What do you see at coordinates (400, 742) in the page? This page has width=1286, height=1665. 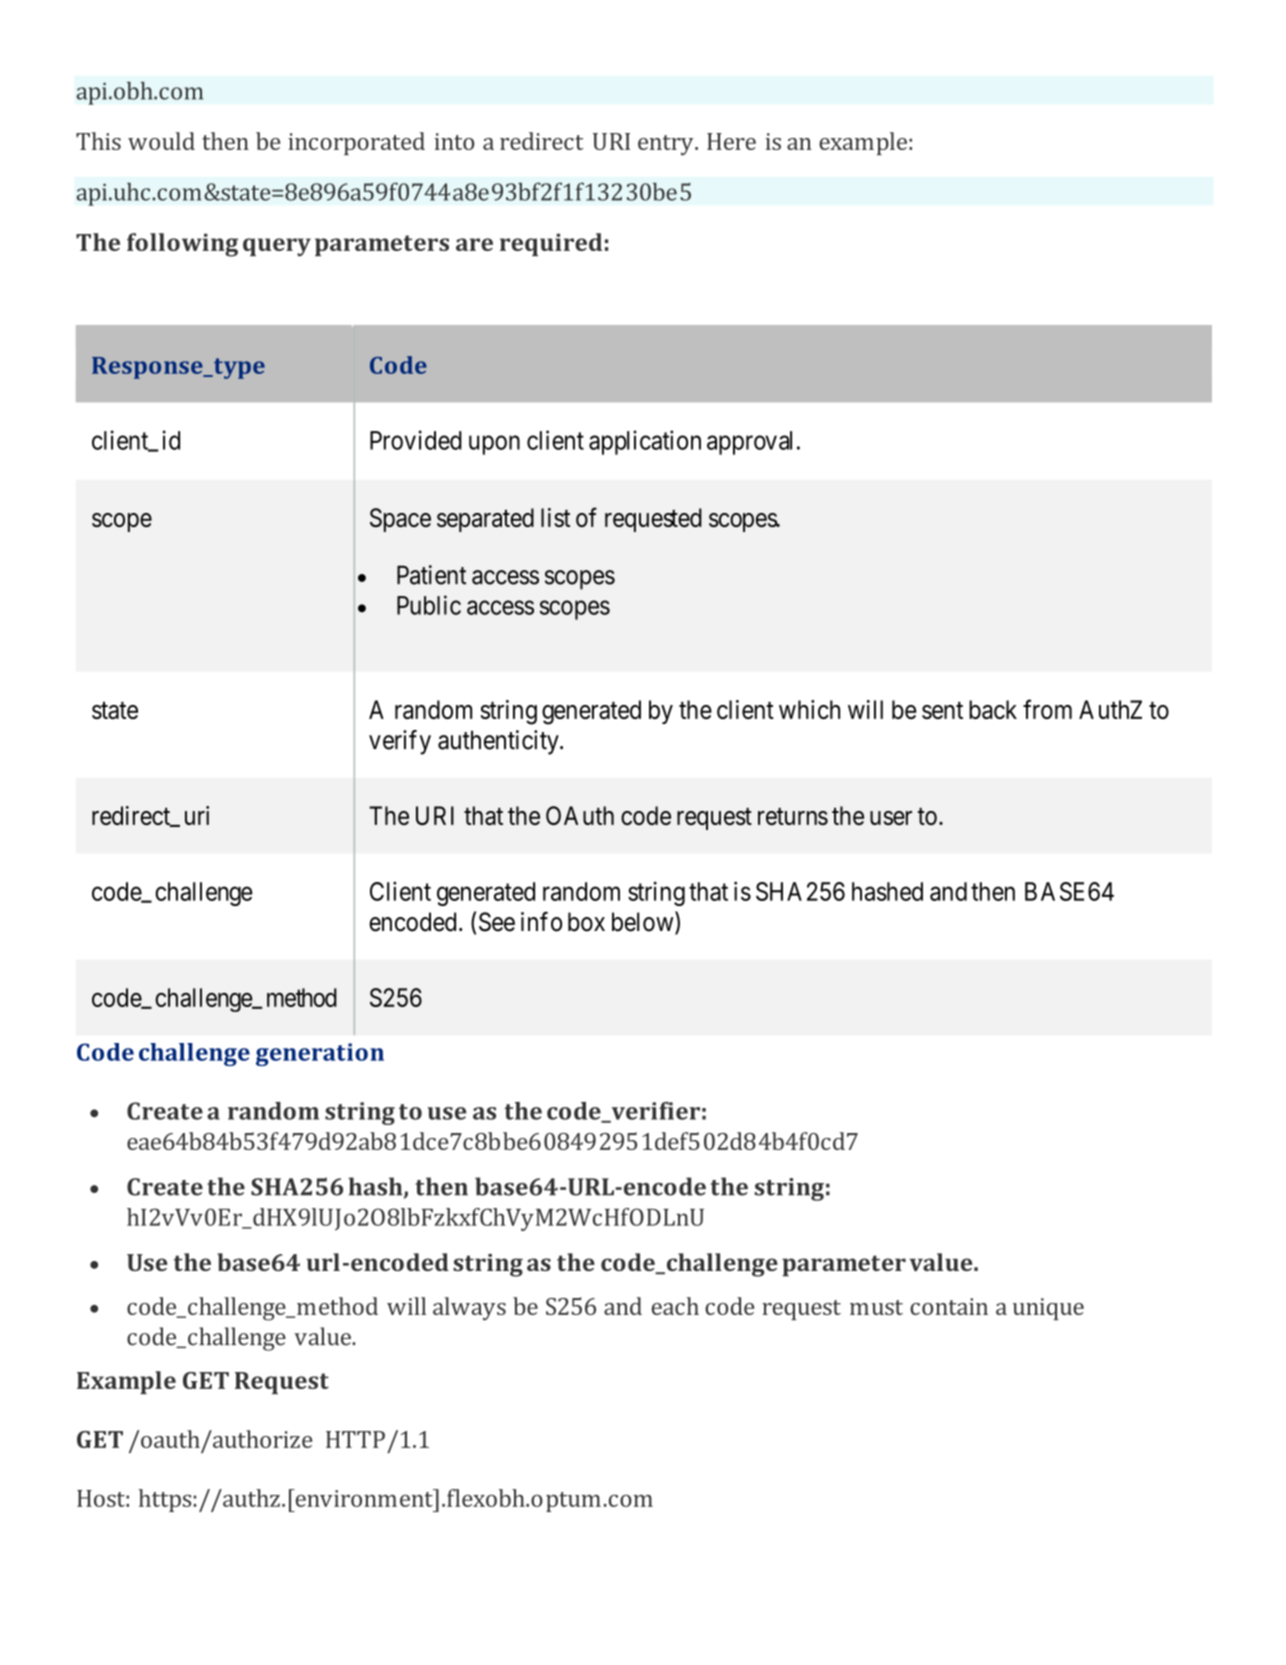 I see `verify` at bounding box center [400, 742].
